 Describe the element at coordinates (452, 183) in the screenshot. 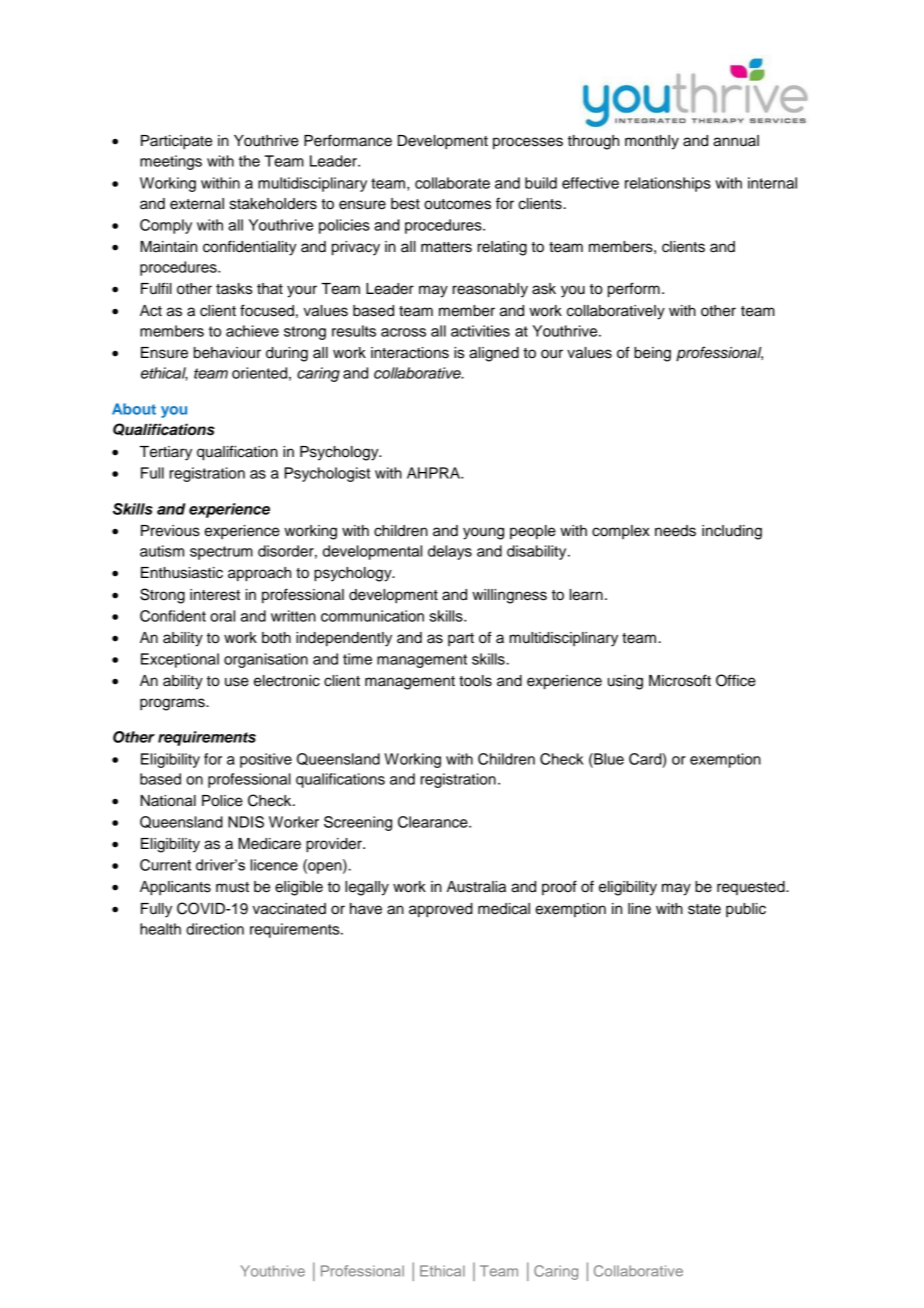

I see `collaborate` at that location.
